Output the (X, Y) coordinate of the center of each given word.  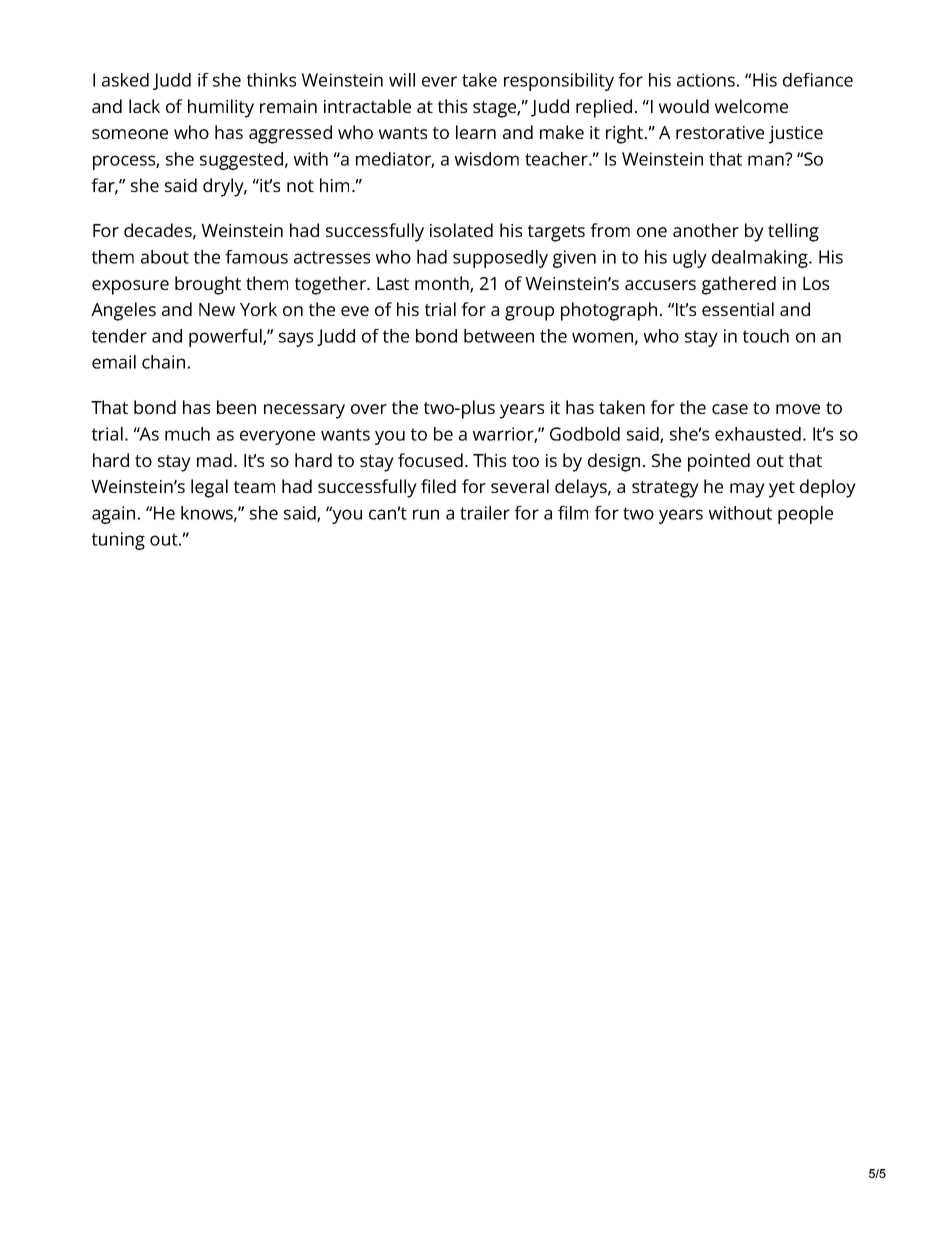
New (217, 309)
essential (738, 309)
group (529, 313)
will (402, 80)
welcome (751, 106)
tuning (118, 541)
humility (221, 108)
